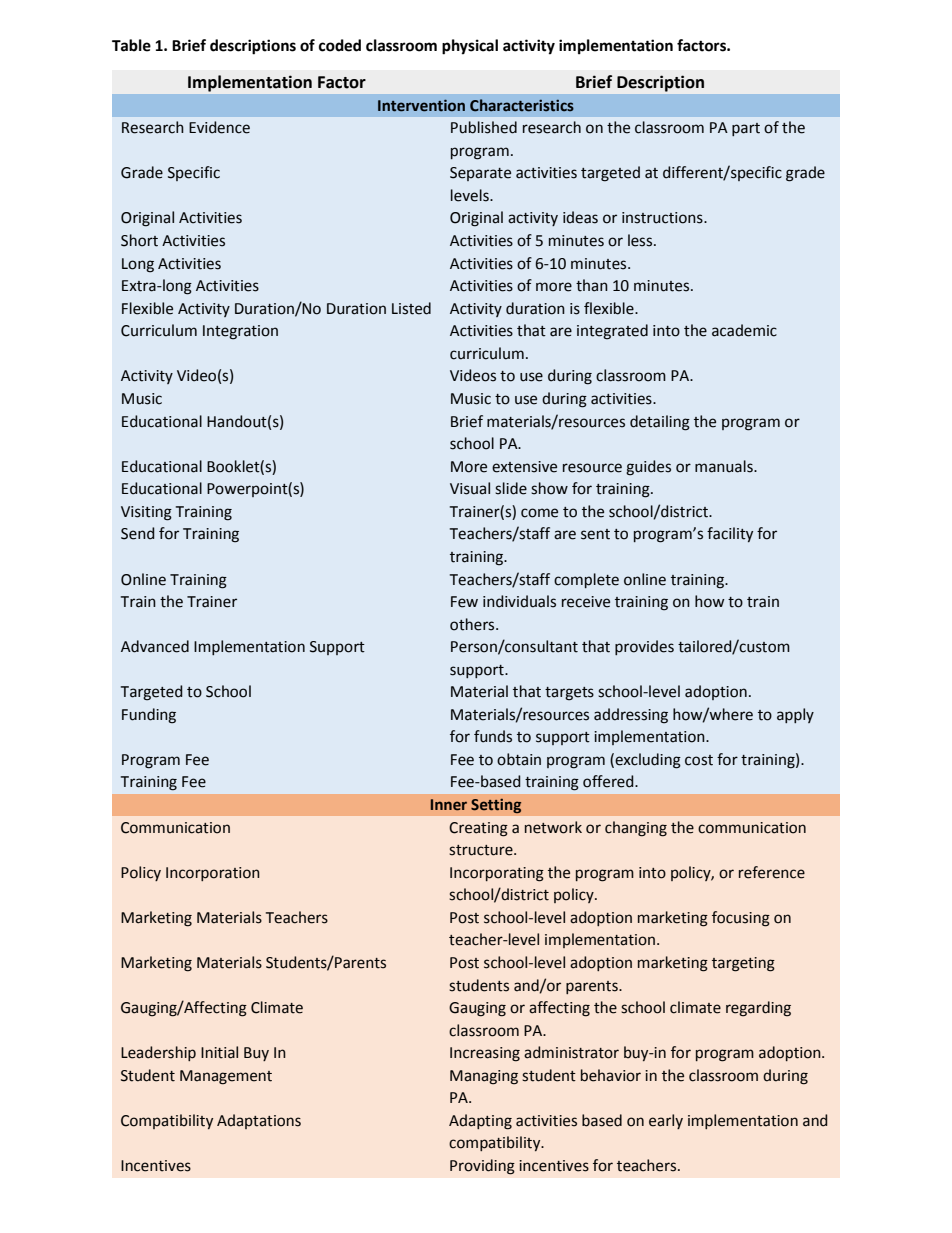  Describe the element at coordinates (155, 646) in the page. I see `Advanced` at that location.
